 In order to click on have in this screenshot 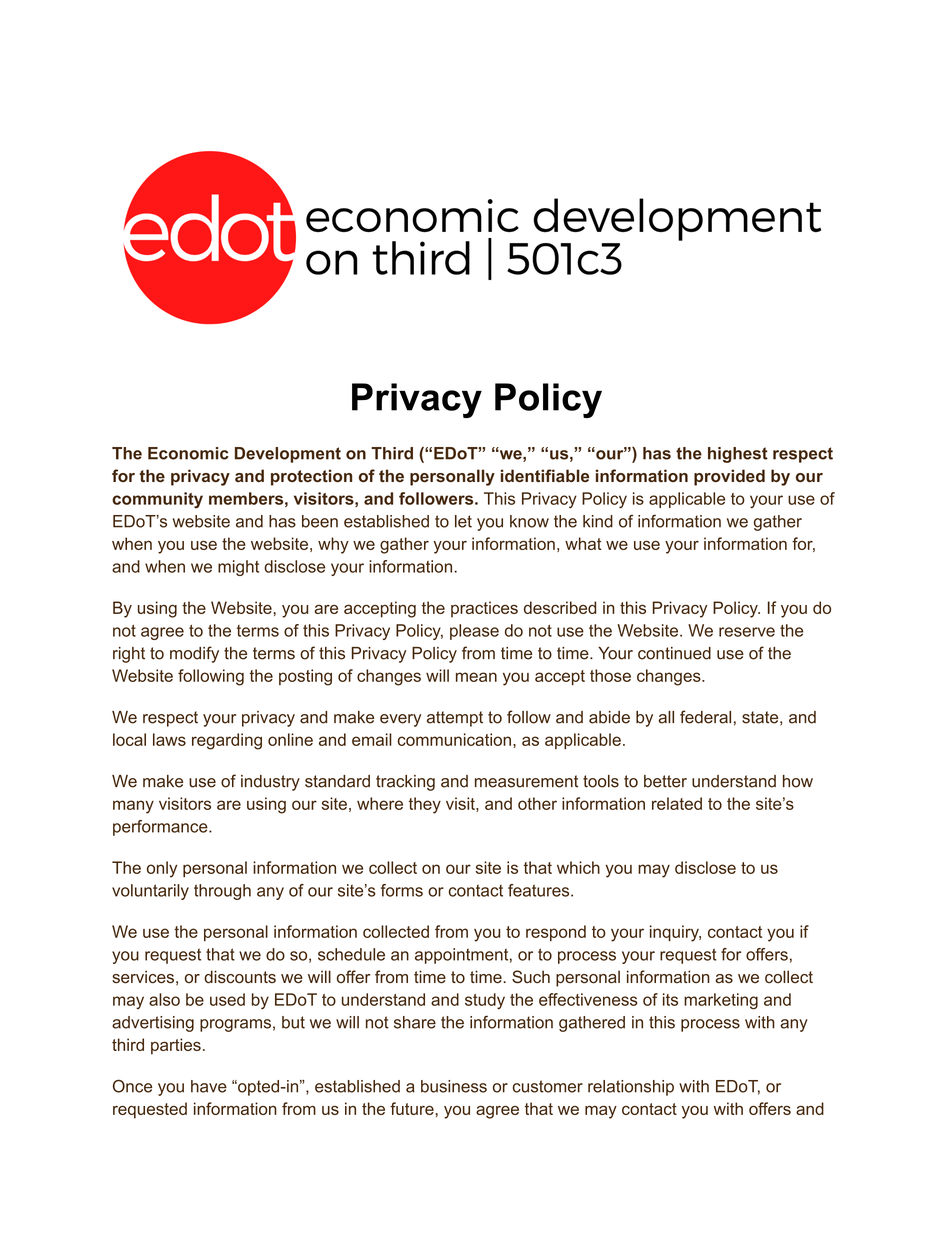, I will do `click(209, 1086)`.
